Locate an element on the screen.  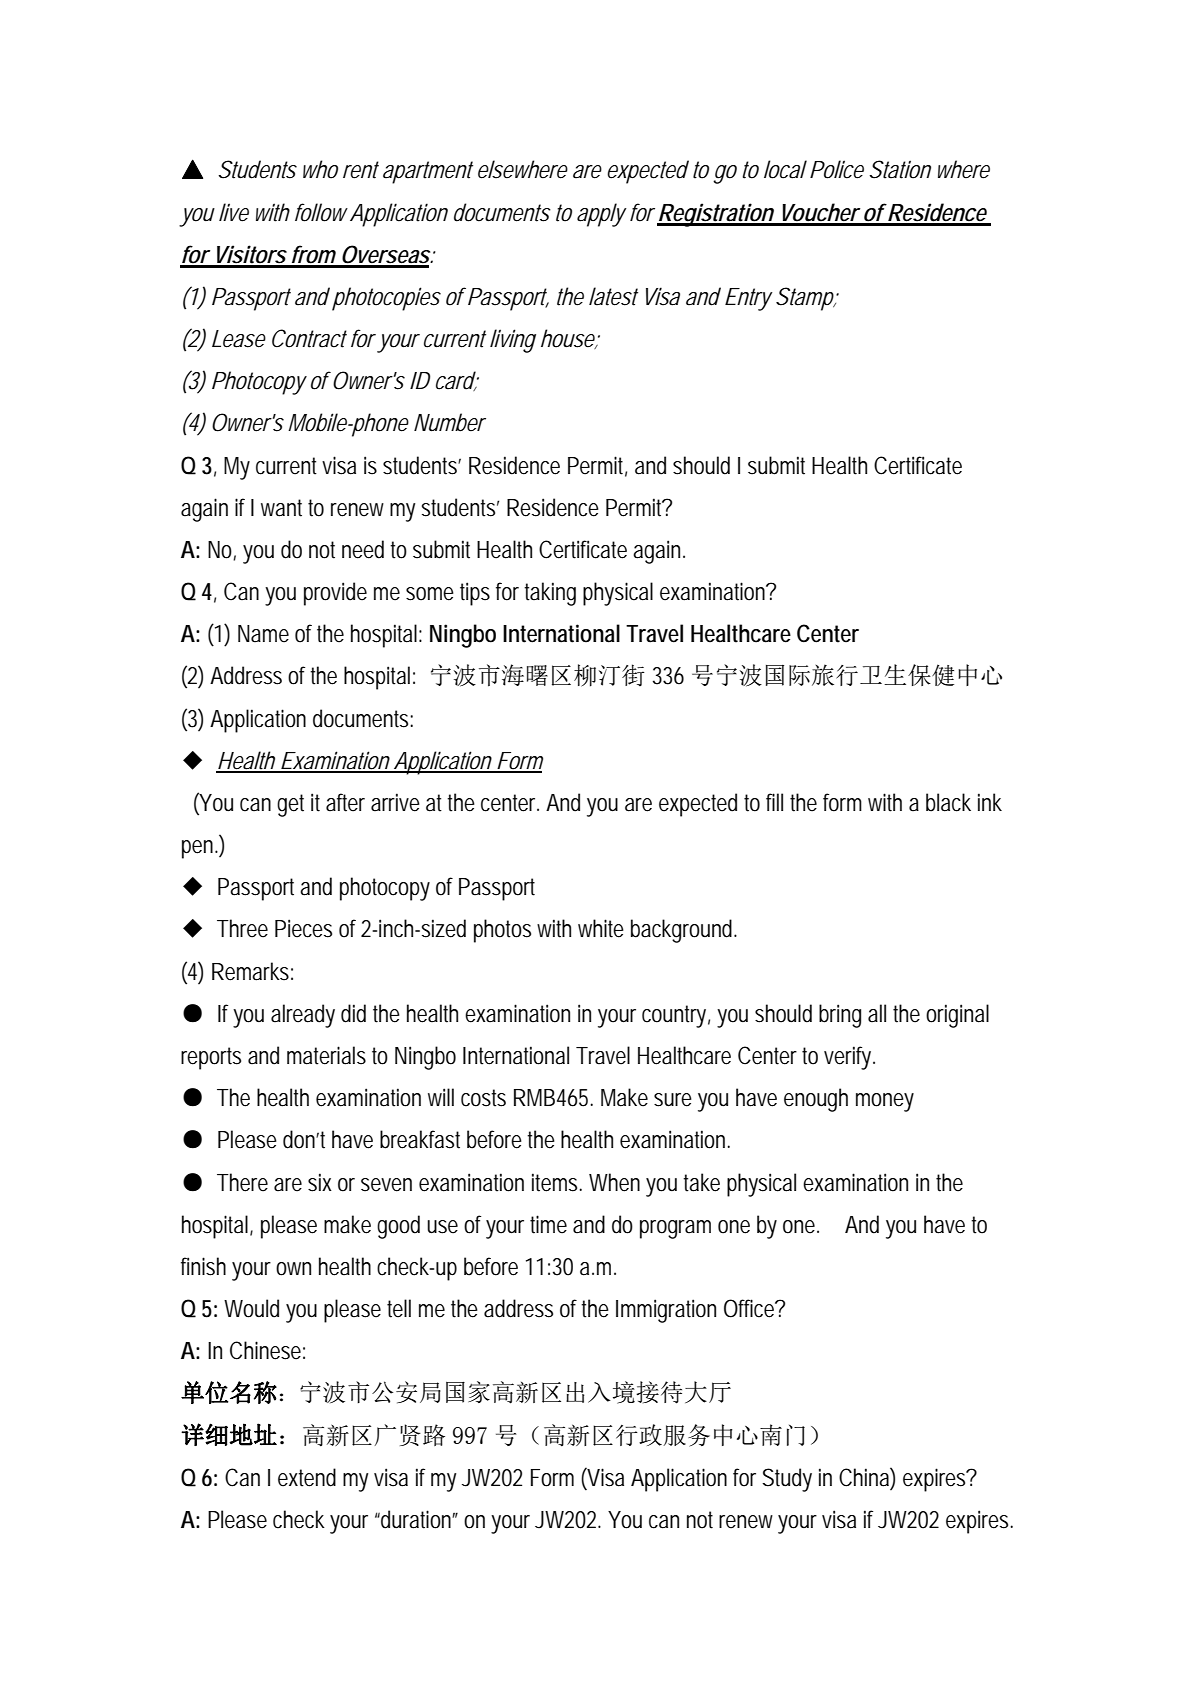
Name is located at coordinates (263, 634).
